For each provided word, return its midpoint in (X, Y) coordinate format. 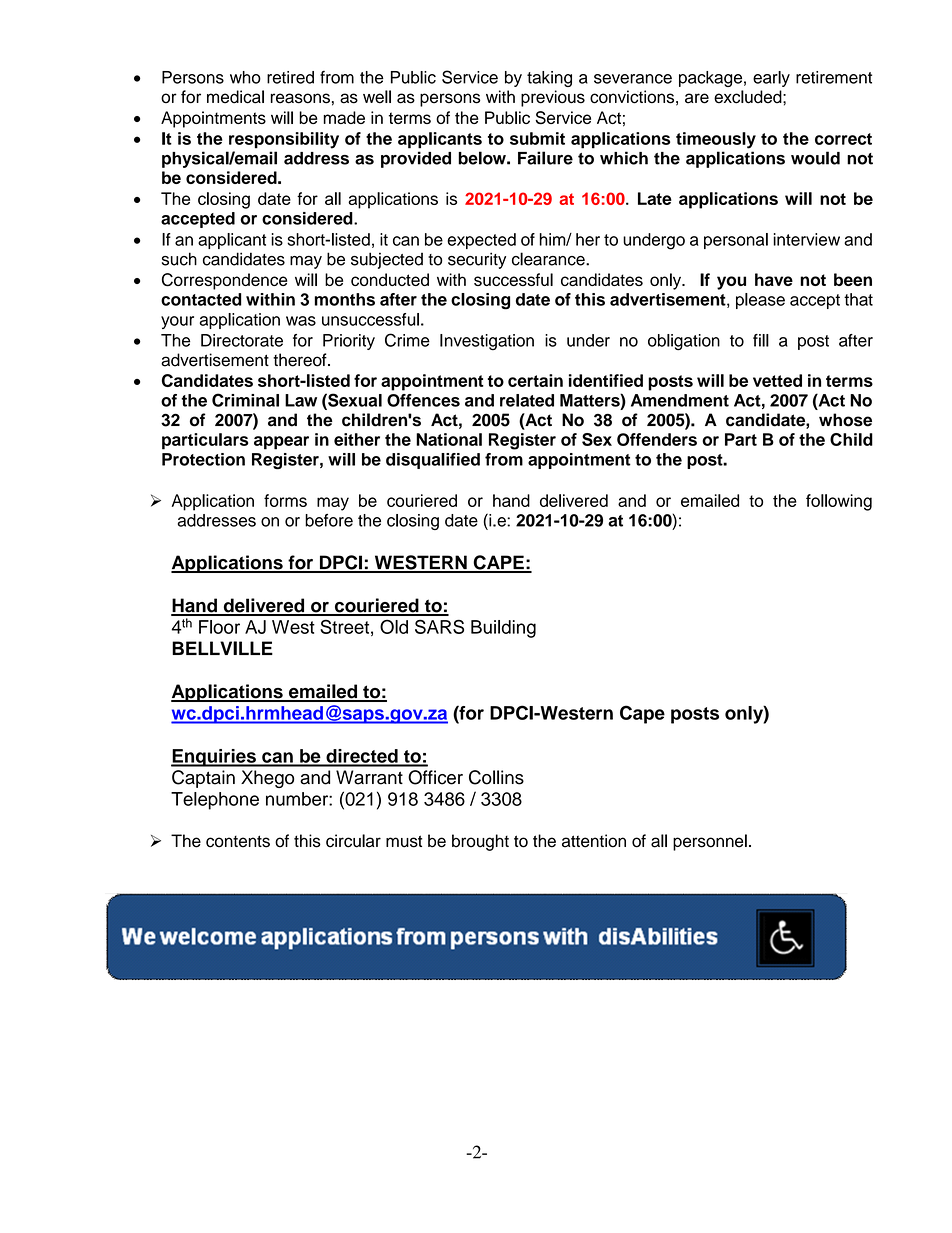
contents (238, 841)
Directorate (242, 340)
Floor (219, 627)
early (771, 79)
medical (235, 97)
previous (553, 98)
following (839, 502)
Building (503, 629)
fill (761, 340)
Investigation (487, 342)
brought (480, 842)
